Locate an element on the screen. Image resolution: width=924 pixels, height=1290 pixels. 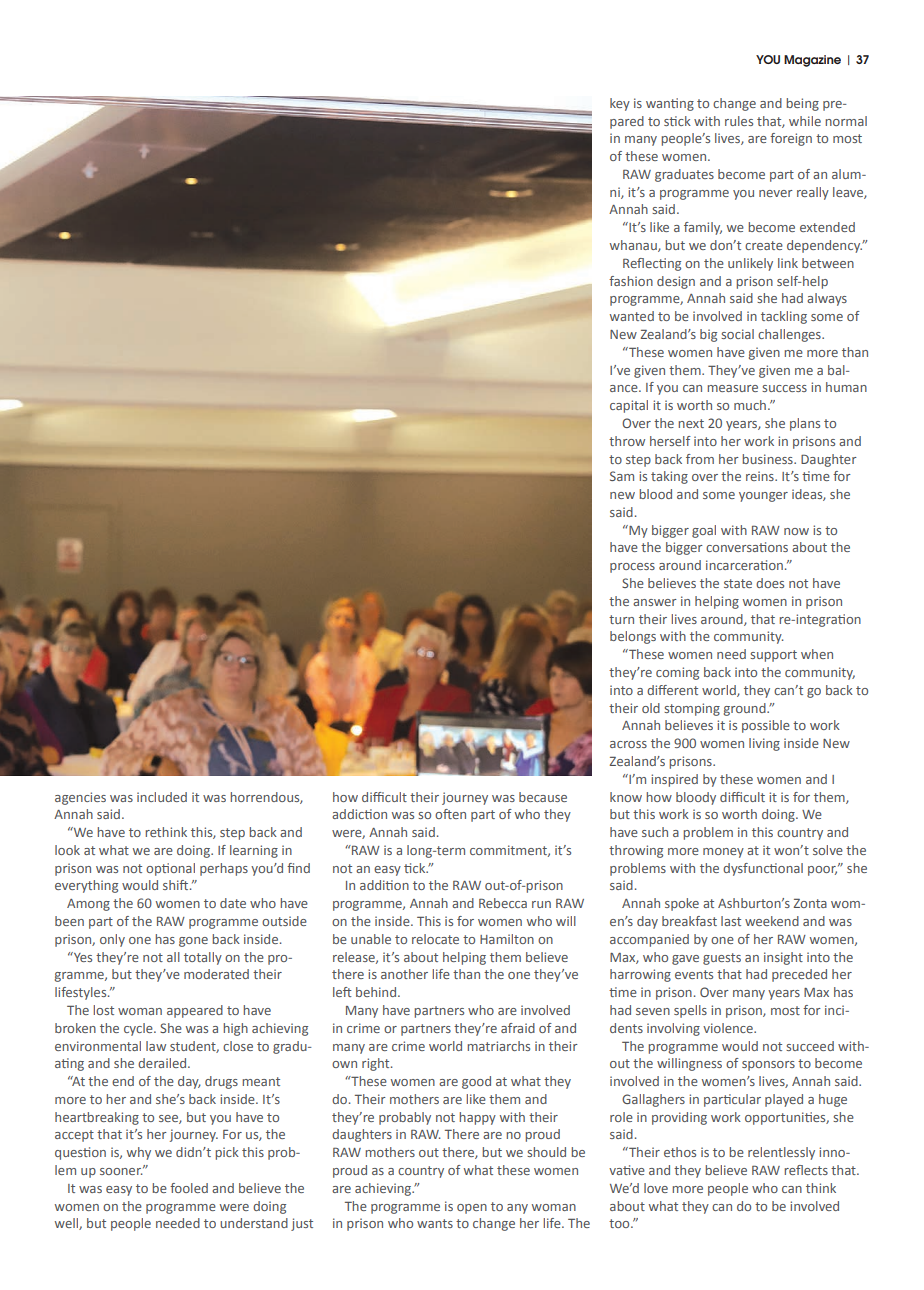
relentlessly is located at coordinates (781, 1153).
